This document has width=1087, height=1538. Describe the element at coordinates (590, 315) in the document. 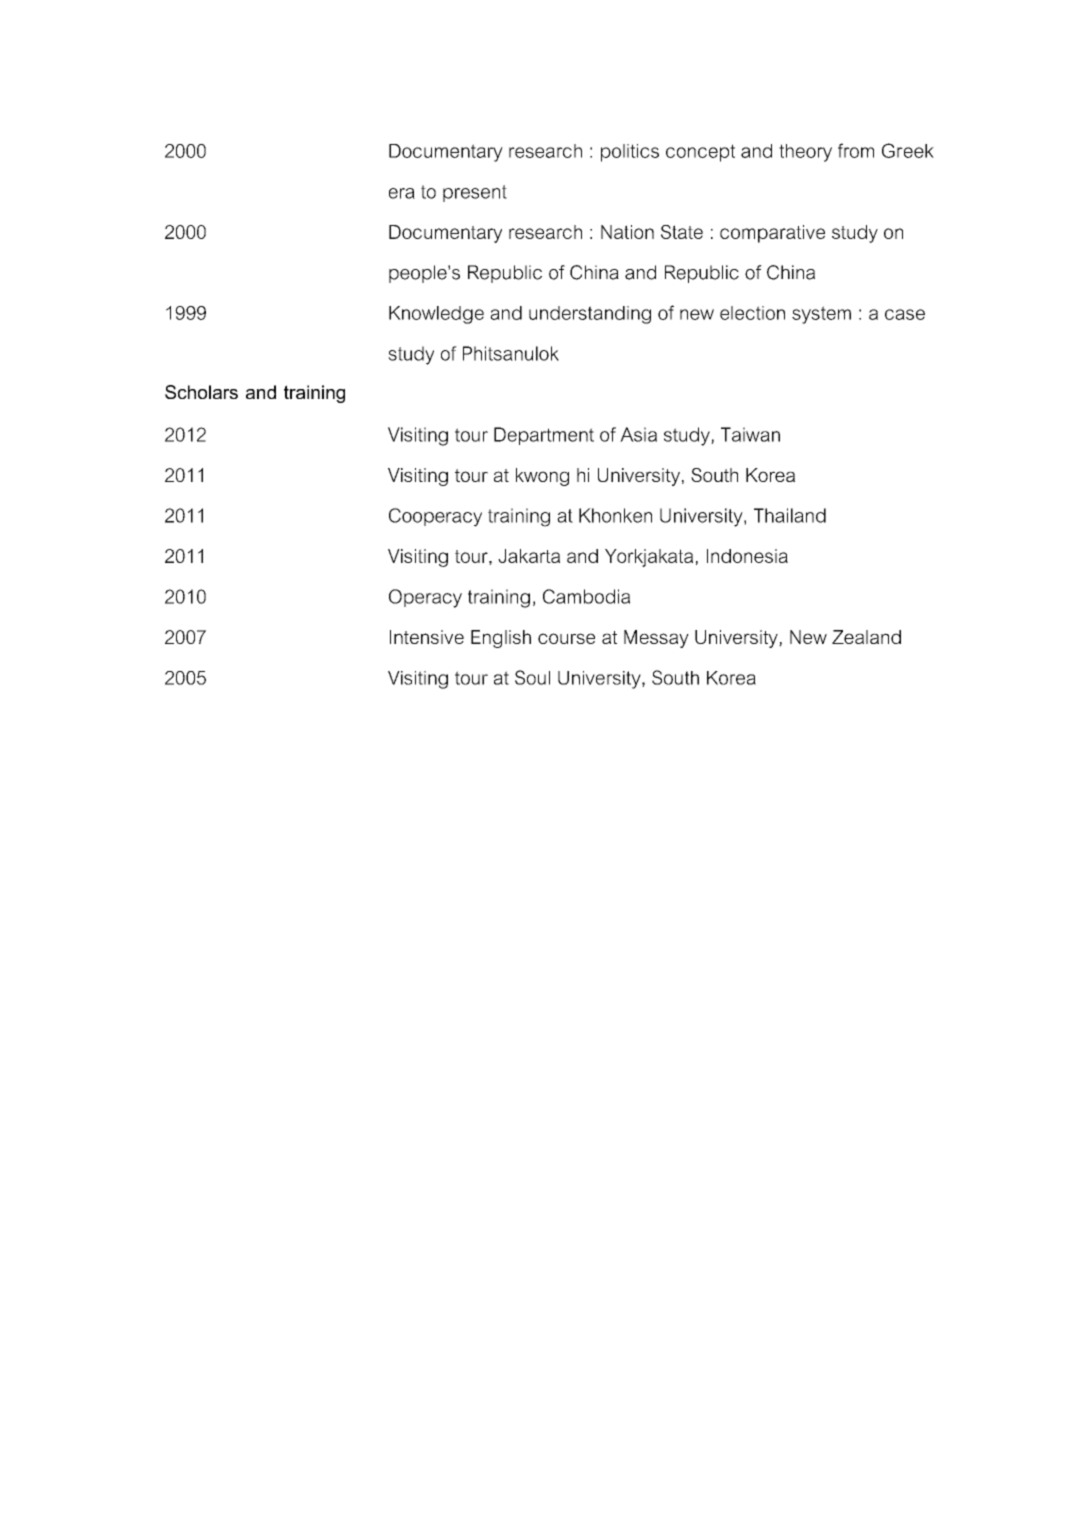

I see `understanding` at that location.
